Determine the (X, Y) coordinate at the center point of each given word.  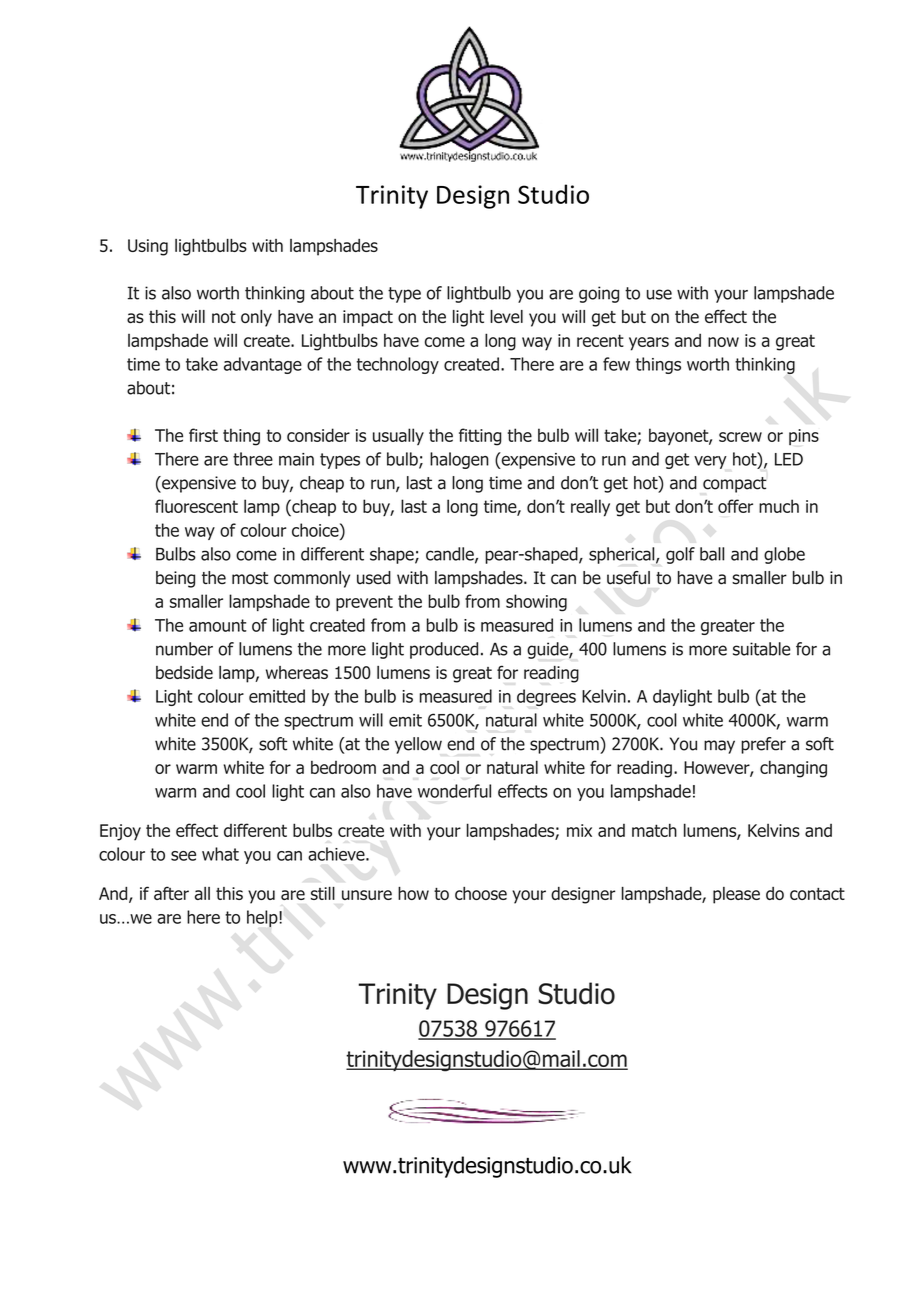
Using (148, 247)
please (736, 895)
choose (481, 893)
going (599, 294)
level (506, 316)
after (171, 893)
